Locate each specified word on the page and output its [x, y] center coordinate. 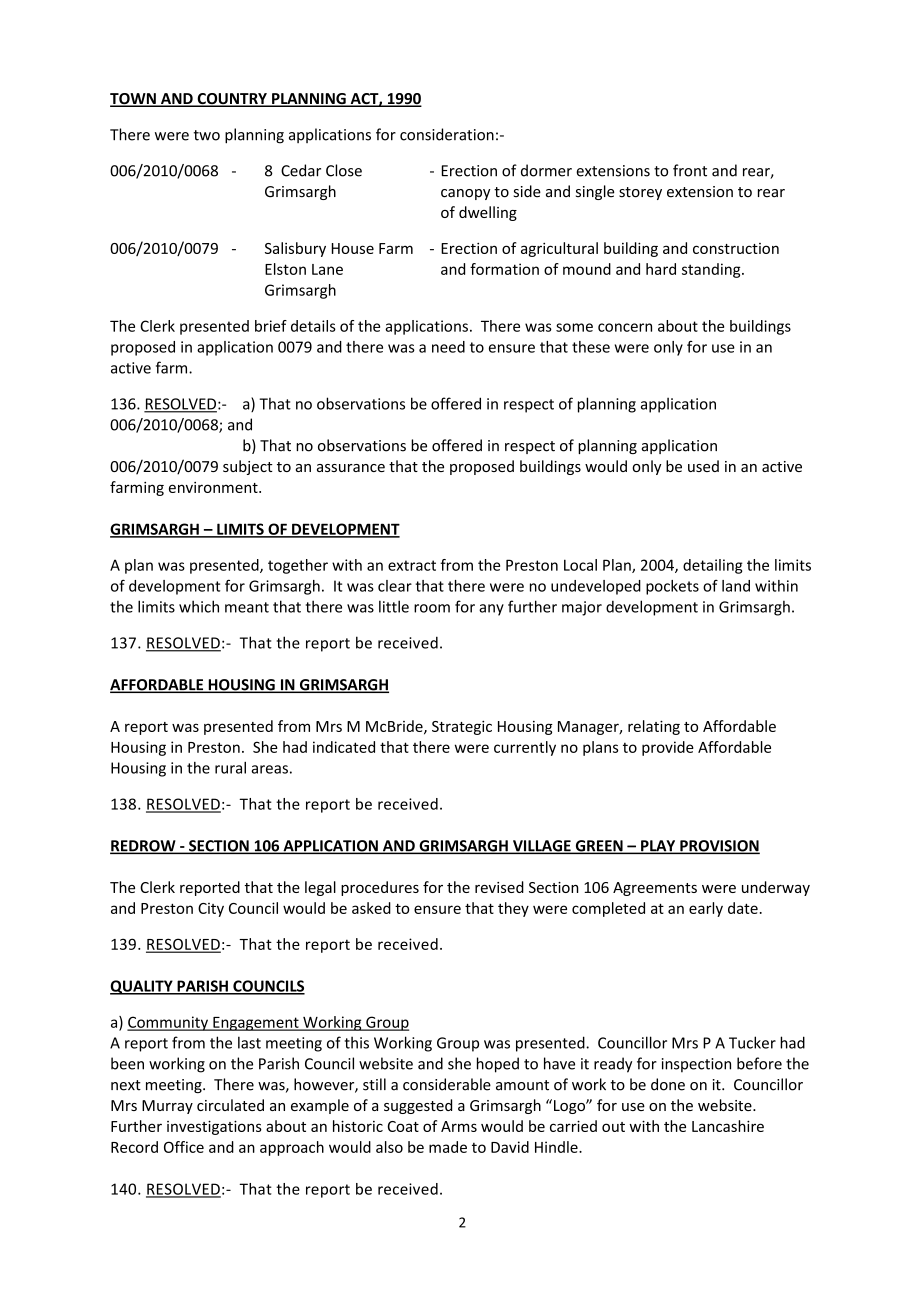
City [211, 910]
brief [271, 326]
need [448, 347]
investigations [214, 1127]
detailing [713, 566]
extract [412, 565]
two [206, 135]
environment [214, 487]
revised [499, 887]
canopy [465, 194]
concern [625, 327]
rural [230, 768]
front [690, 170]
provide [668, 748]
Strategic [462, 727]
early [706, 909]
